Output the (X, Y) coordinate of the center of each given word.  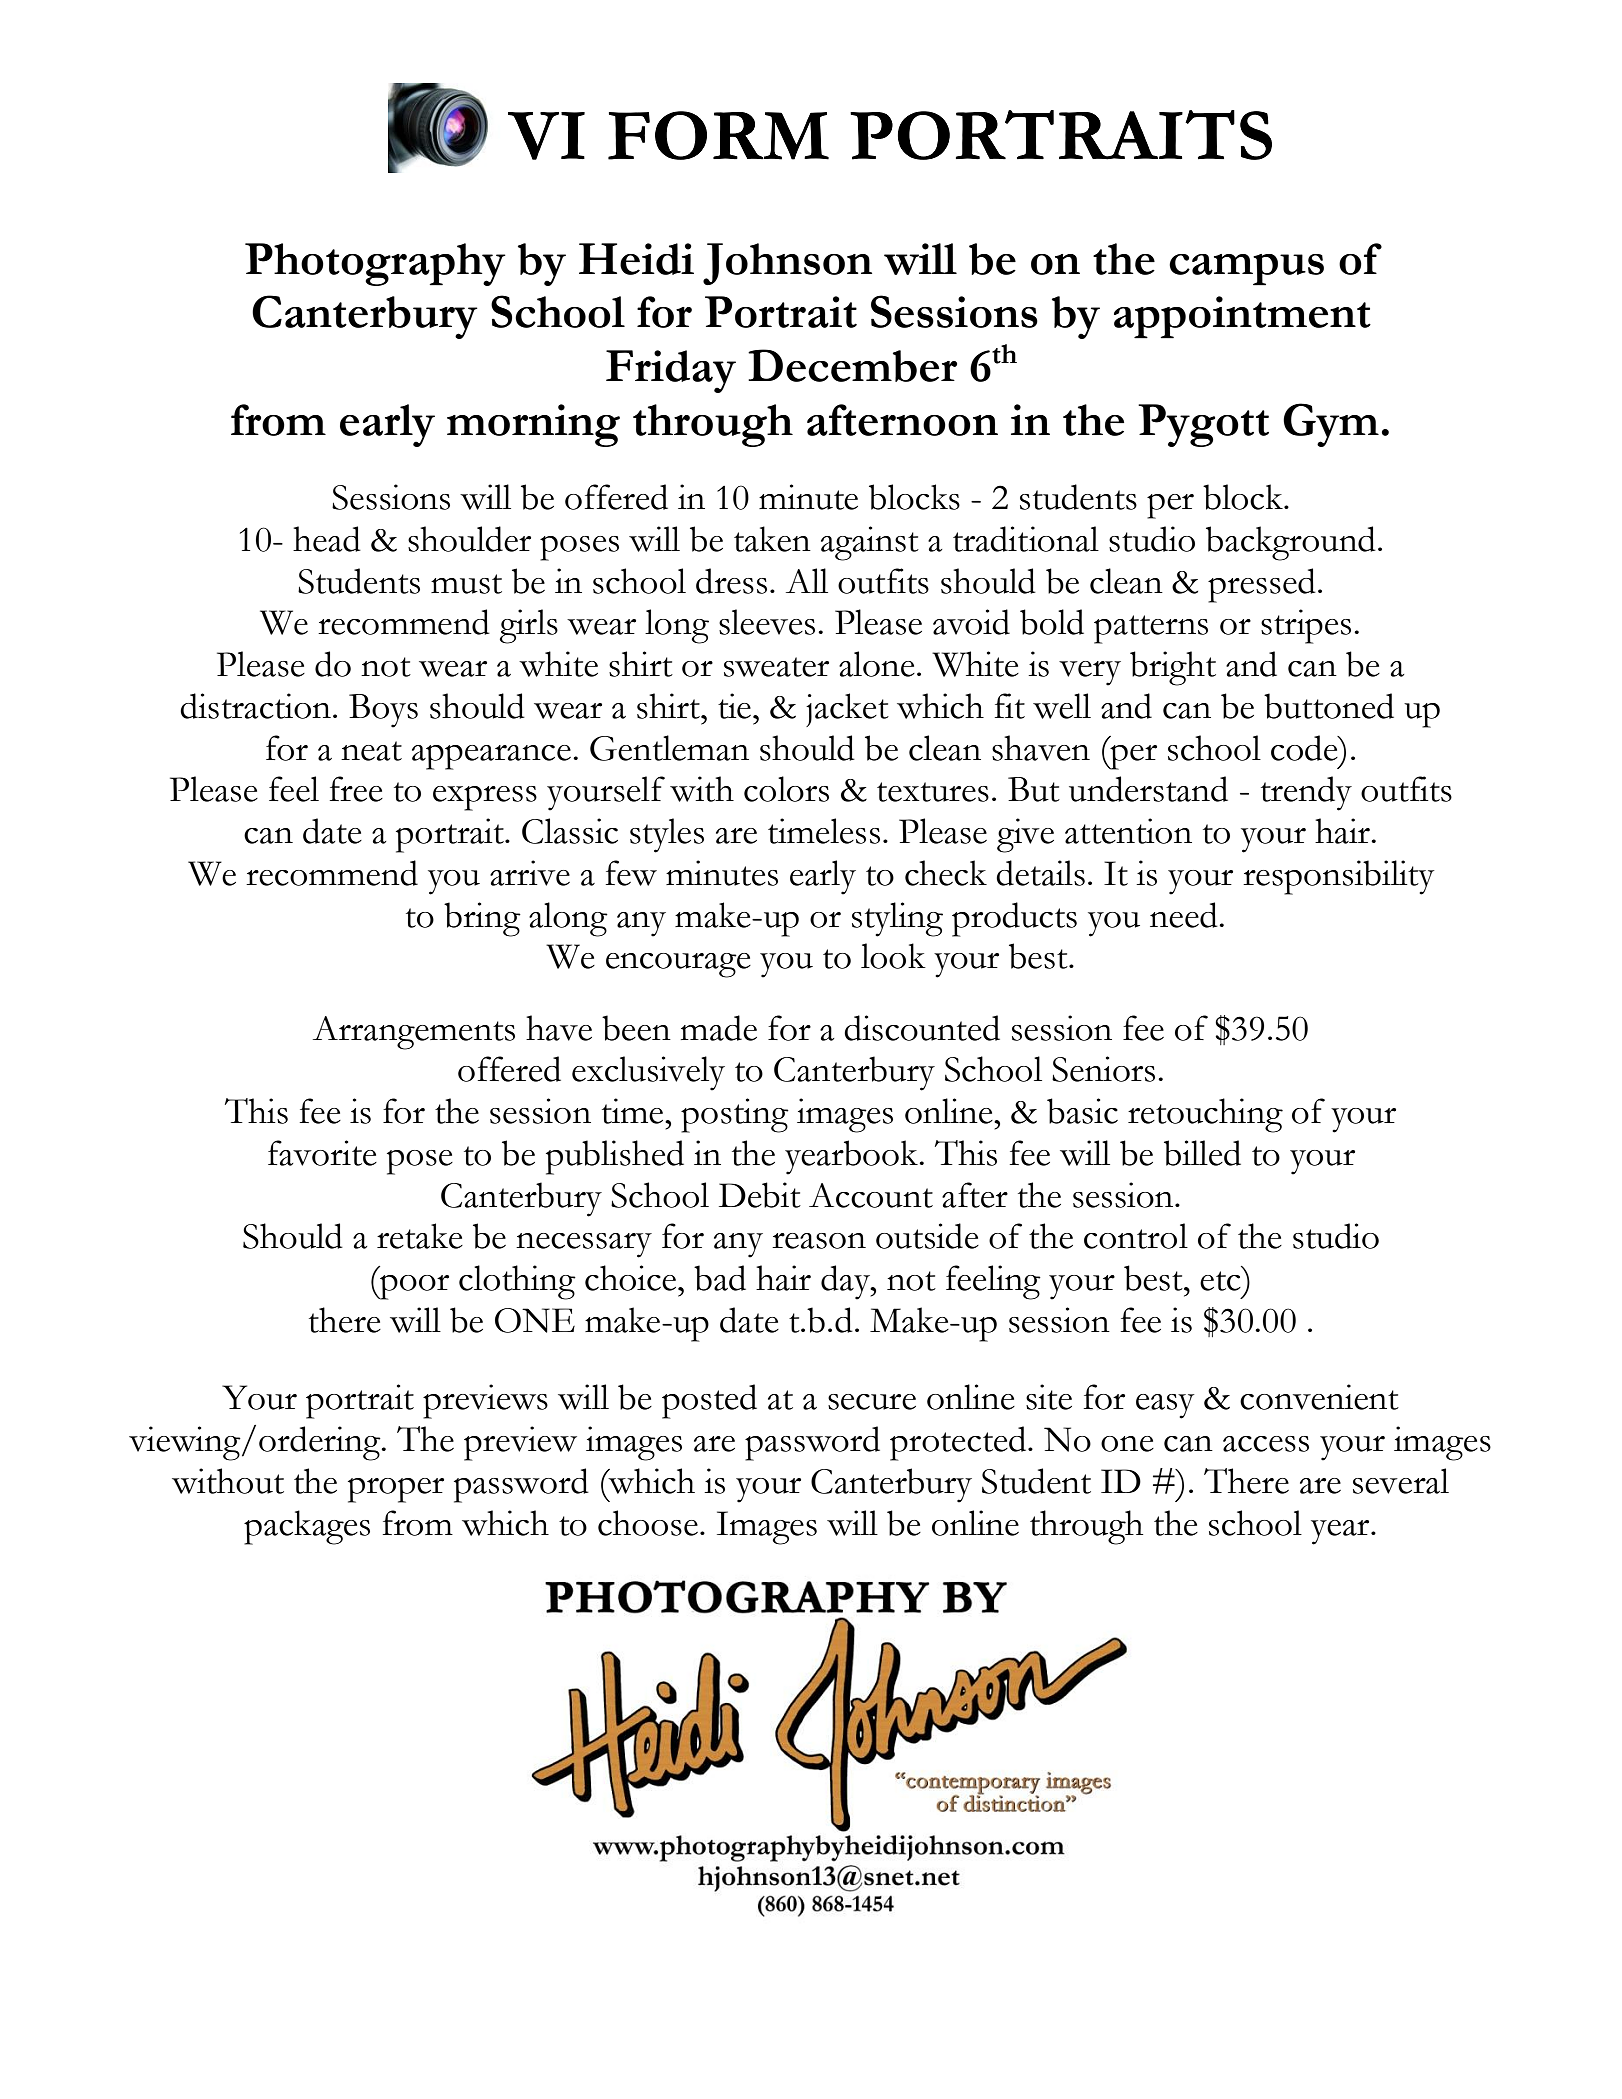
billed (1202, 1153)
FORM (718, 135)
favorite (322, 1153)
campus (1246, 270)
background (1291, 543)
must (466, 584)
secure (872, 1402)
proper (396, 1490)
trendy (1306, 793)
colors (786, 789)
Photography (375, 264)
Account (871, 1195)
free (356, 789)
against (870, 543)
